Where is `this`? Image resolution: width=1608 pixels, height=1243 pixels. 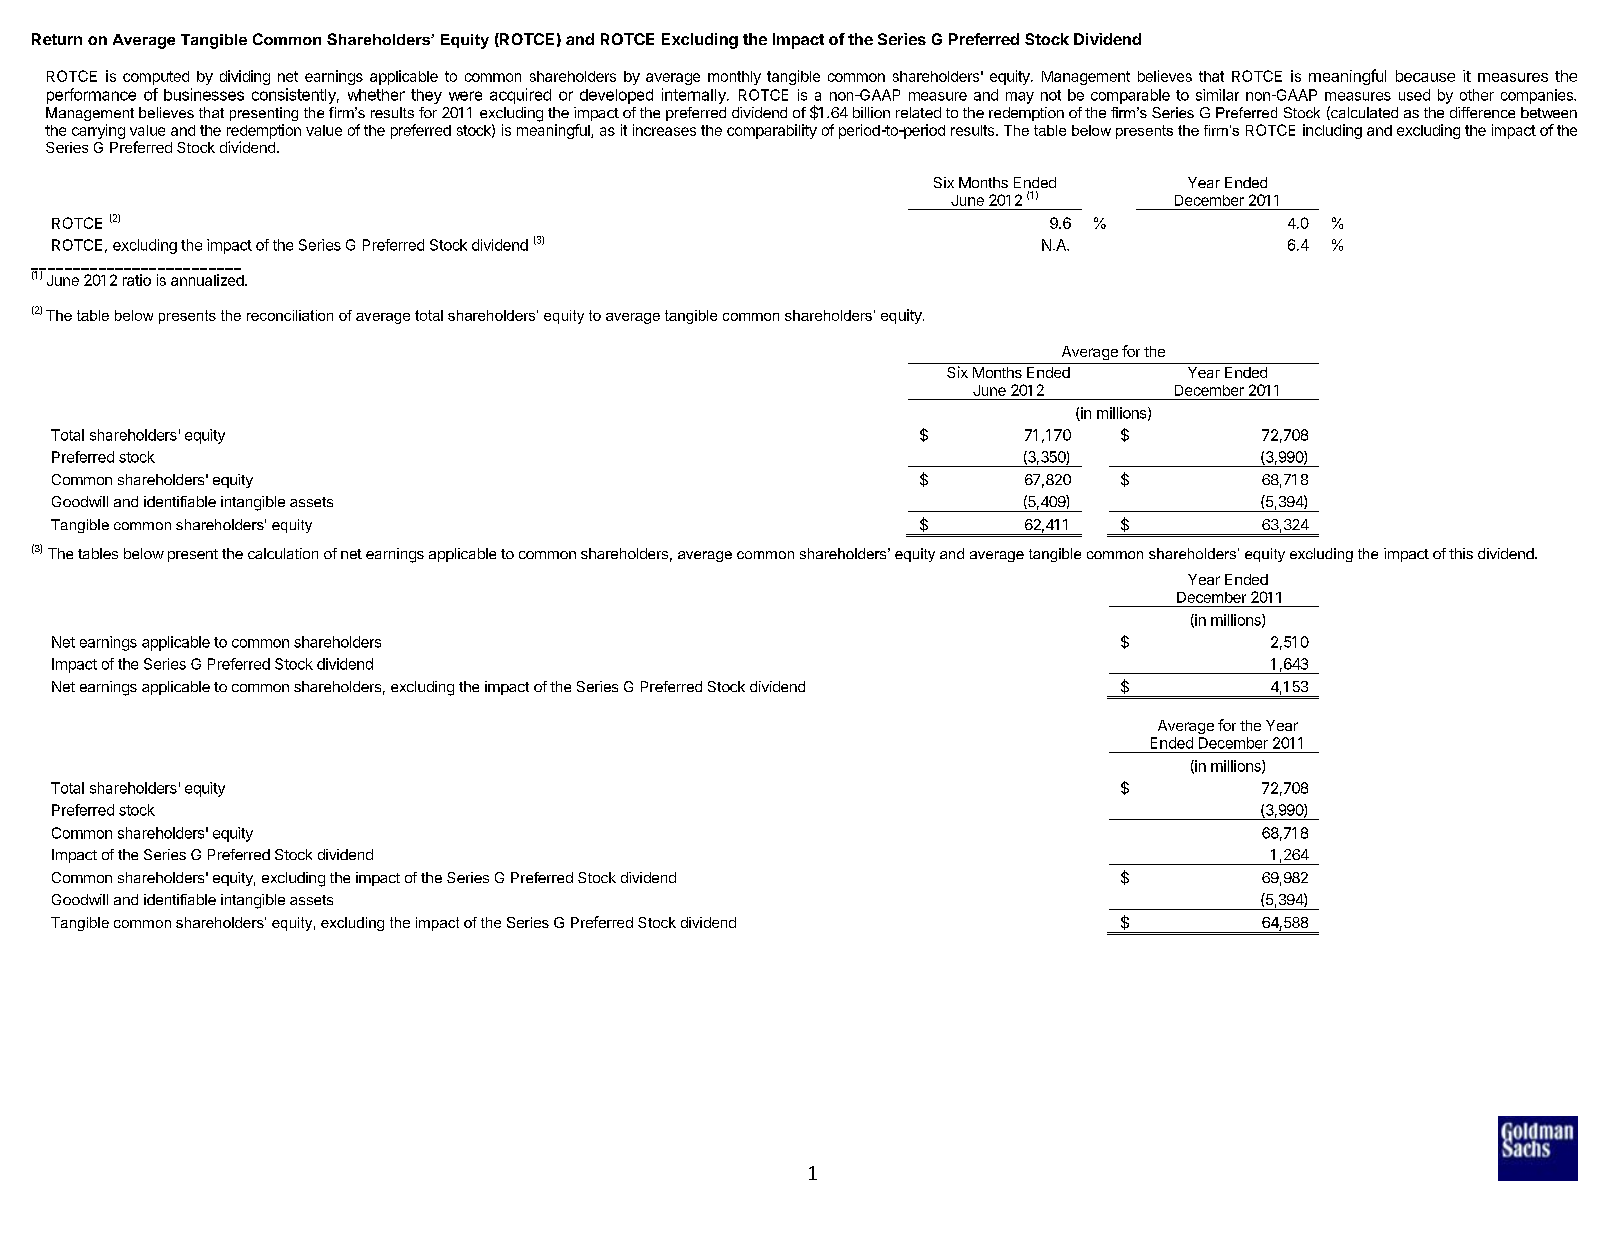
this is located at coordinates (1461, 553).
